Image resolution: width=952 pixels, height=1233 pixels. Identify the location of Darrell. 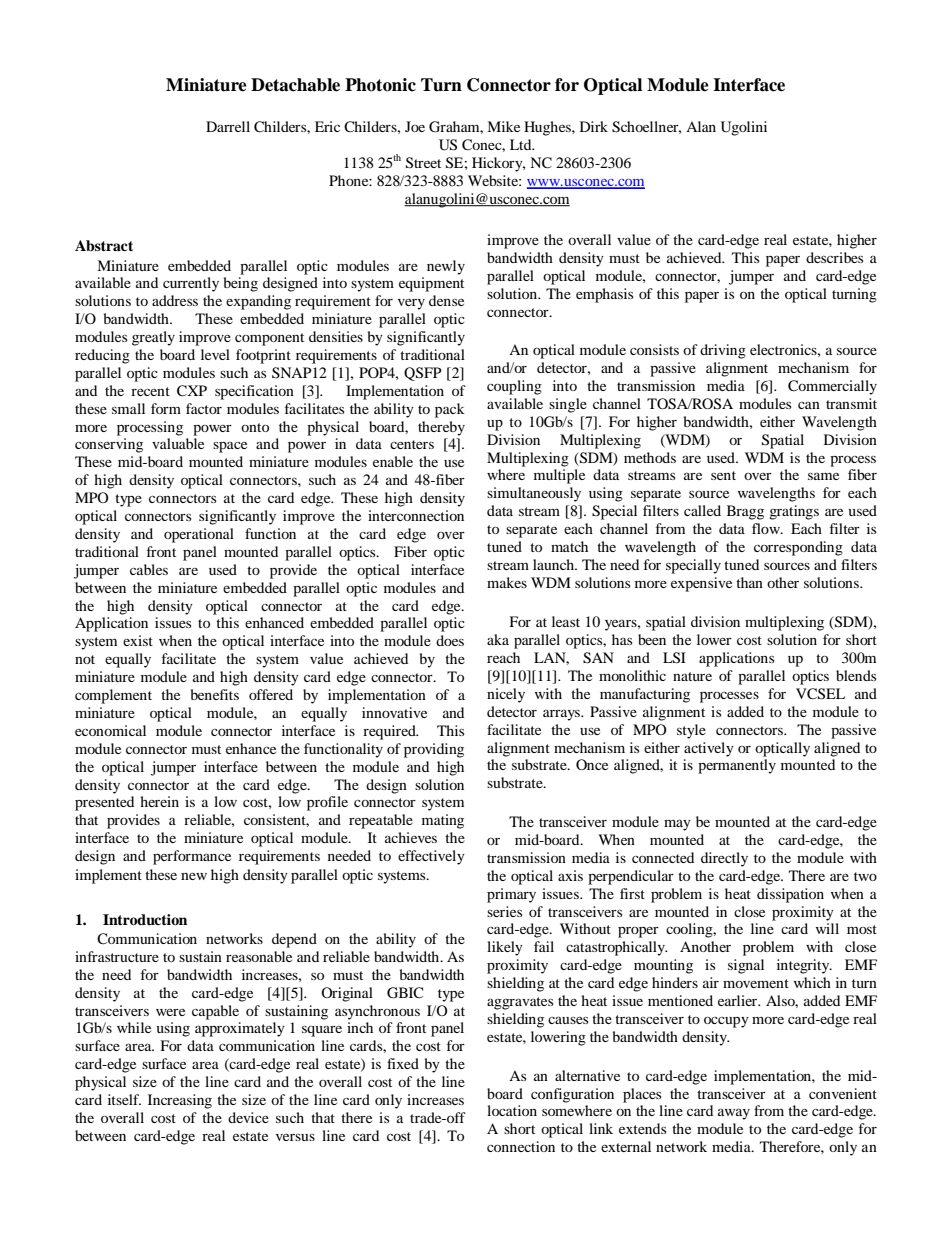
(228, 126).
